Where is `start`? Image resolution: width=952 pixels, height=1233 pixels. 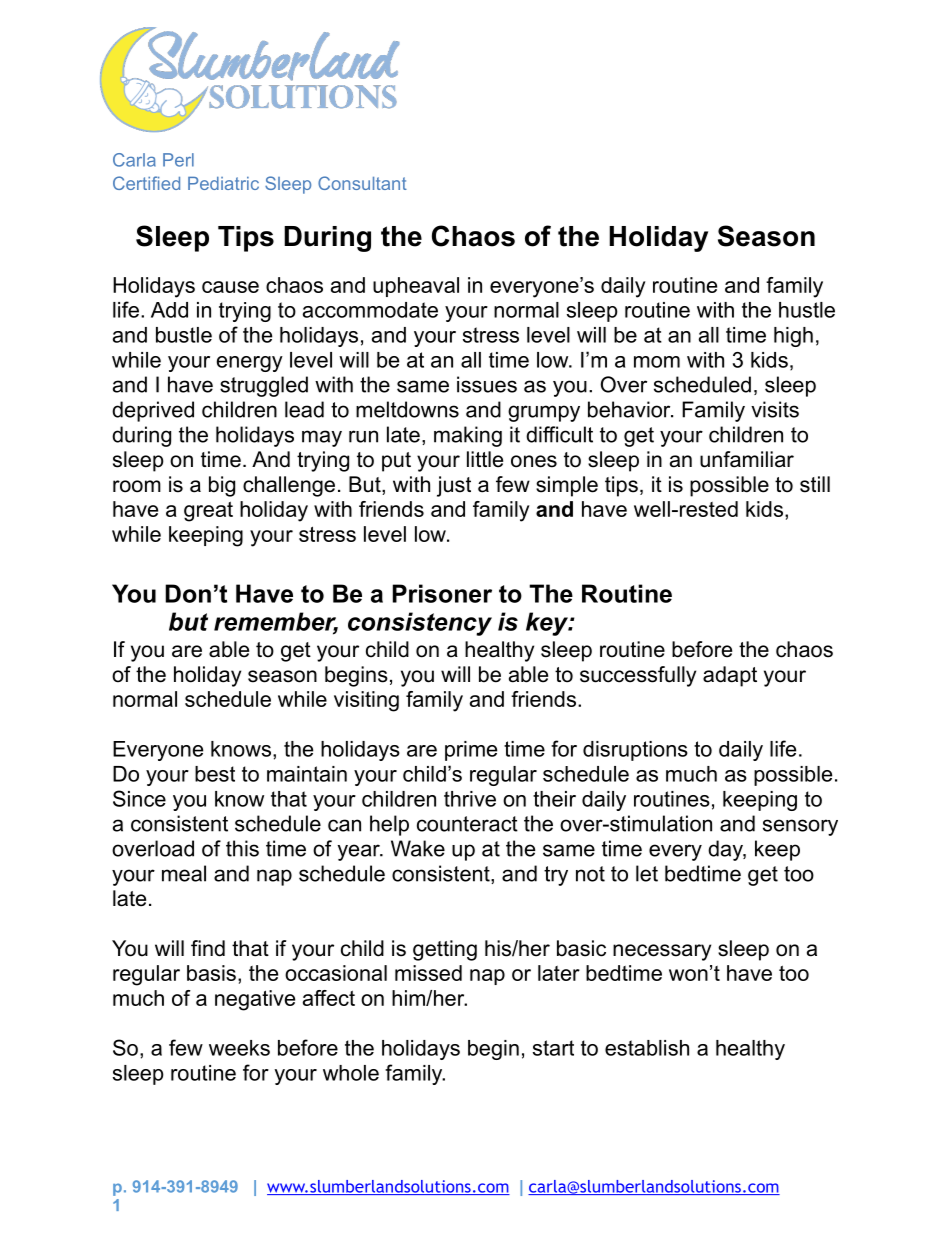
start is located at coordinates (553, 1048).
